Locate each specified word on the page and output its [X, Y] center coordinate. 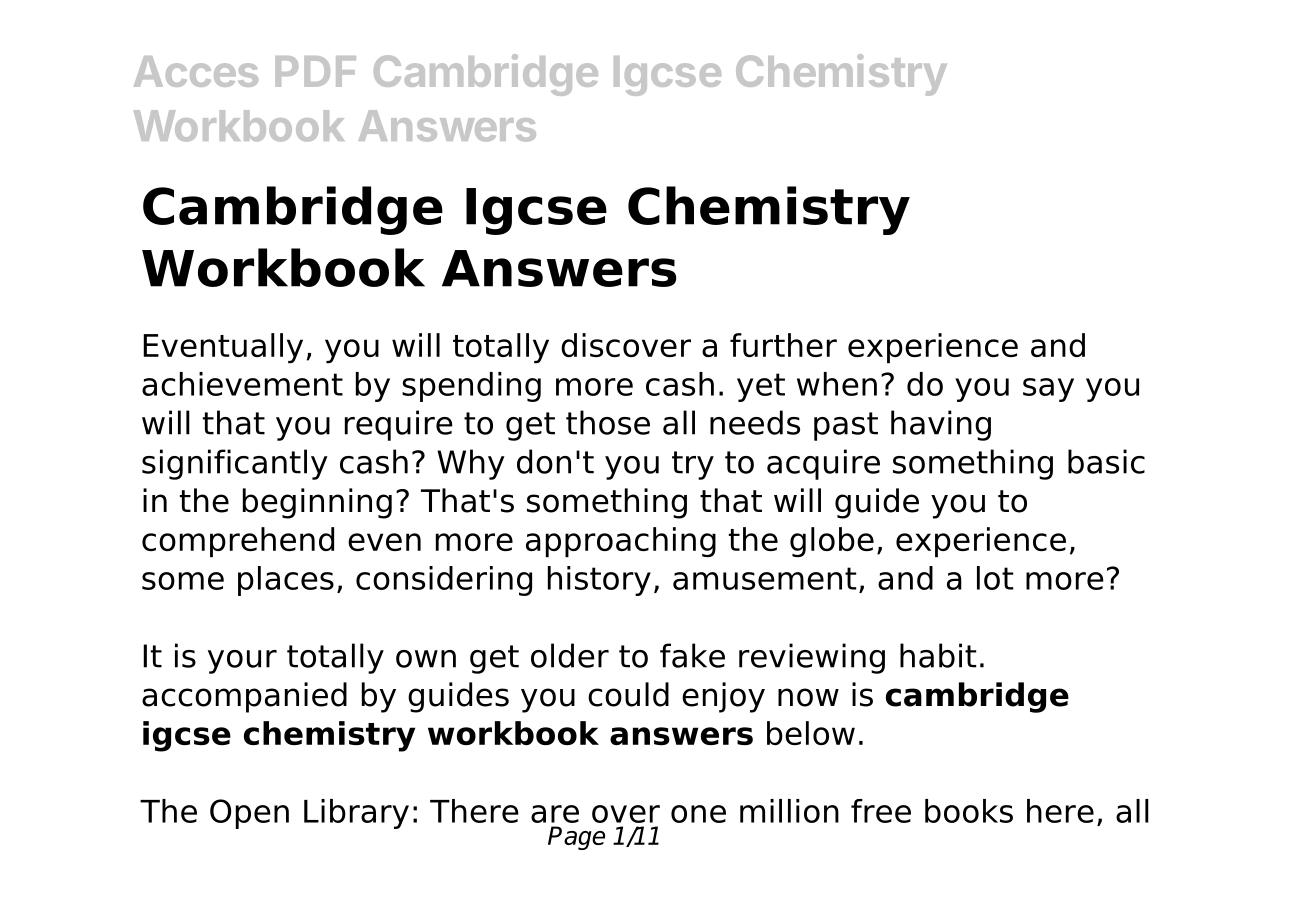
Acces [196, 71]
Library [356, 814]
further [783, 345]
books [969, 811]
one [698, 814]
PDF [315, 71]
